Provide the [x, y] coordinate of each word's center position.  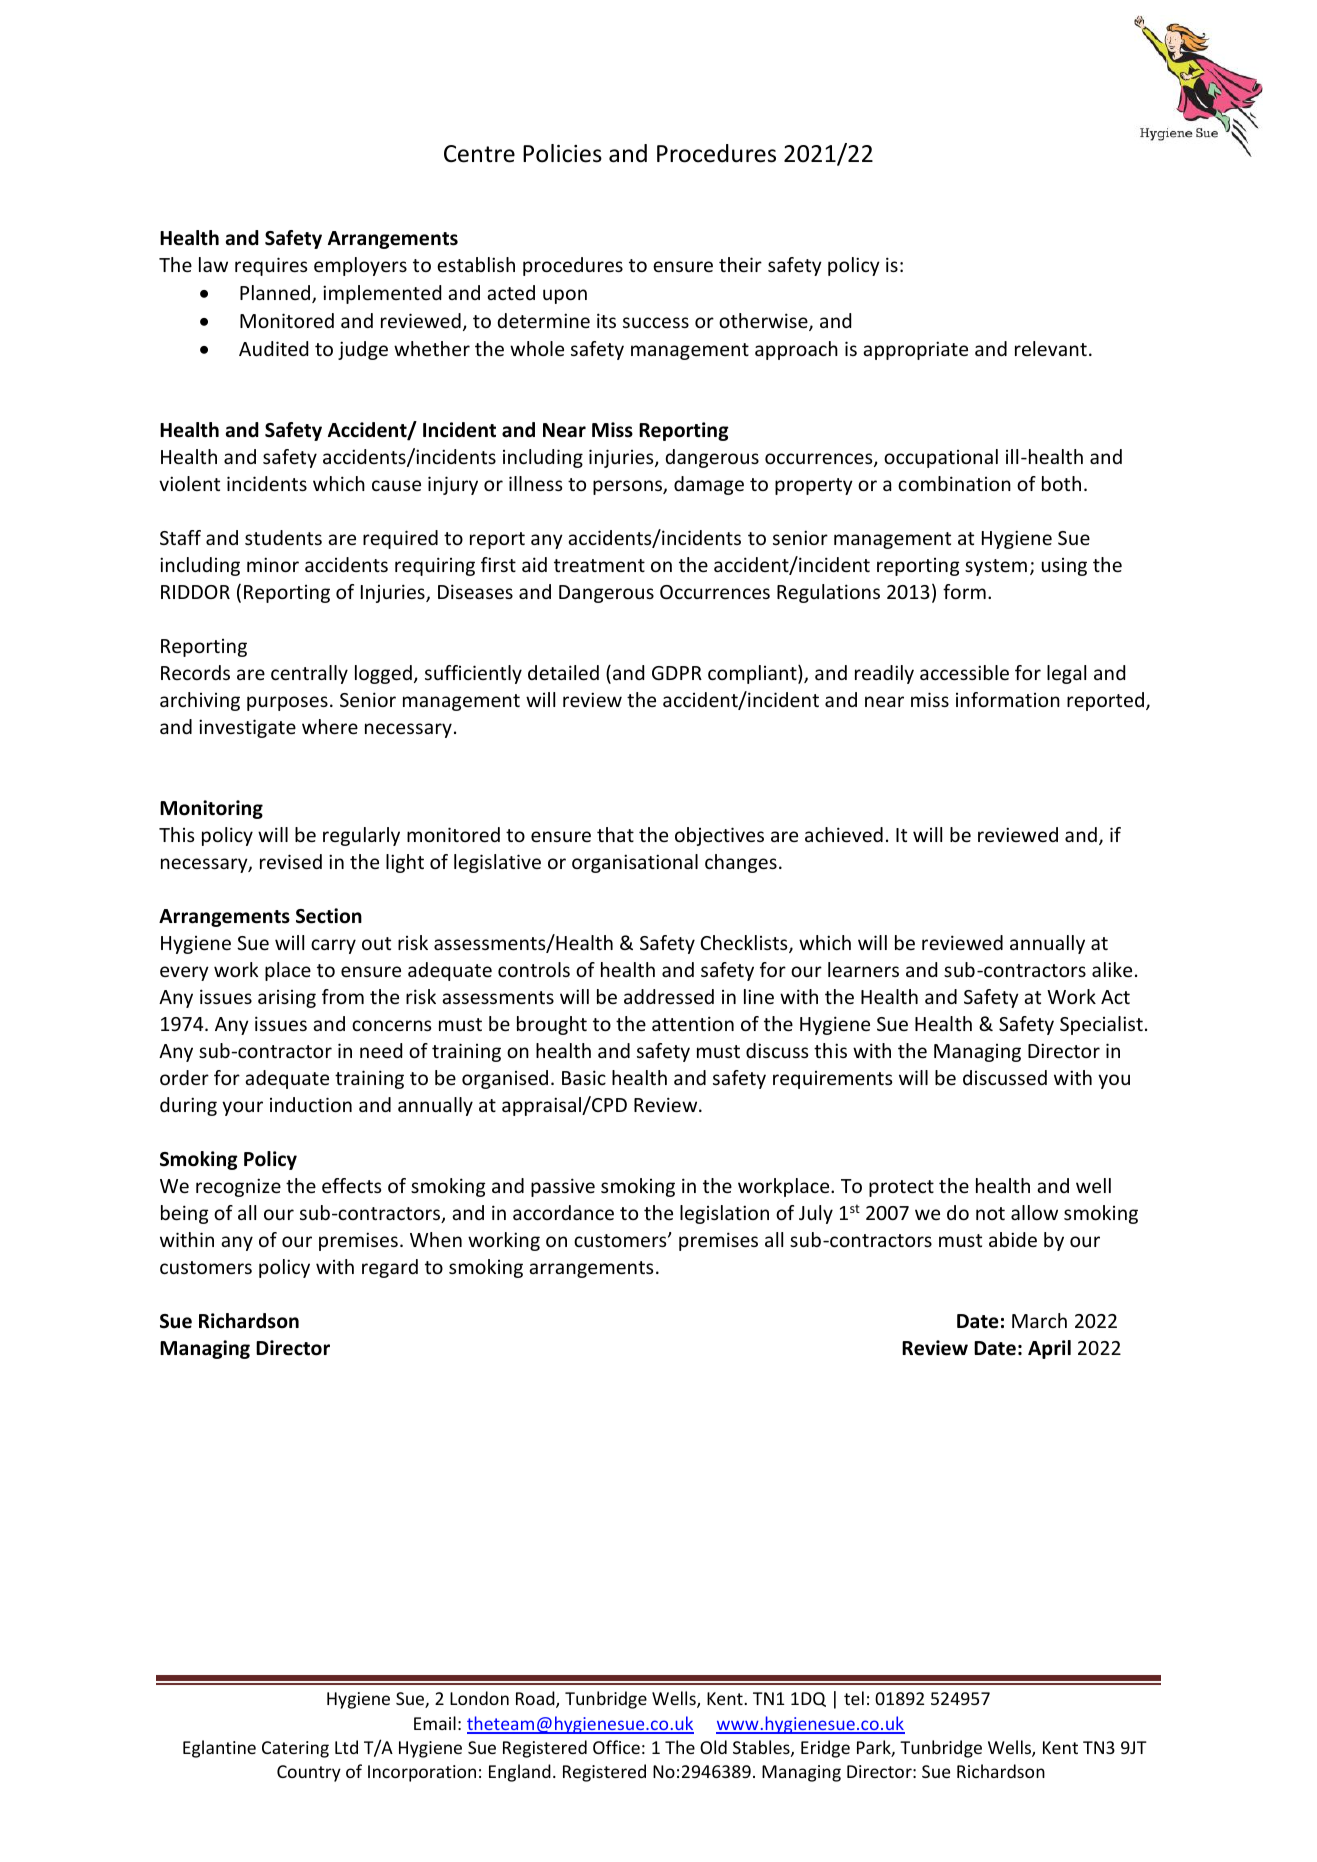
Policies [562, 153]
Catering [295, 1749]
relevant [1051, 348]
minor [273, 564]
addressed [669, 996]
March [1039, 1320]
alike [1112, 969]
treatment [599, 565]
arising [287, 999]
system [996, 567]
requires [271, 266]
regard [390, 1268]
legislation [724, 1214]
